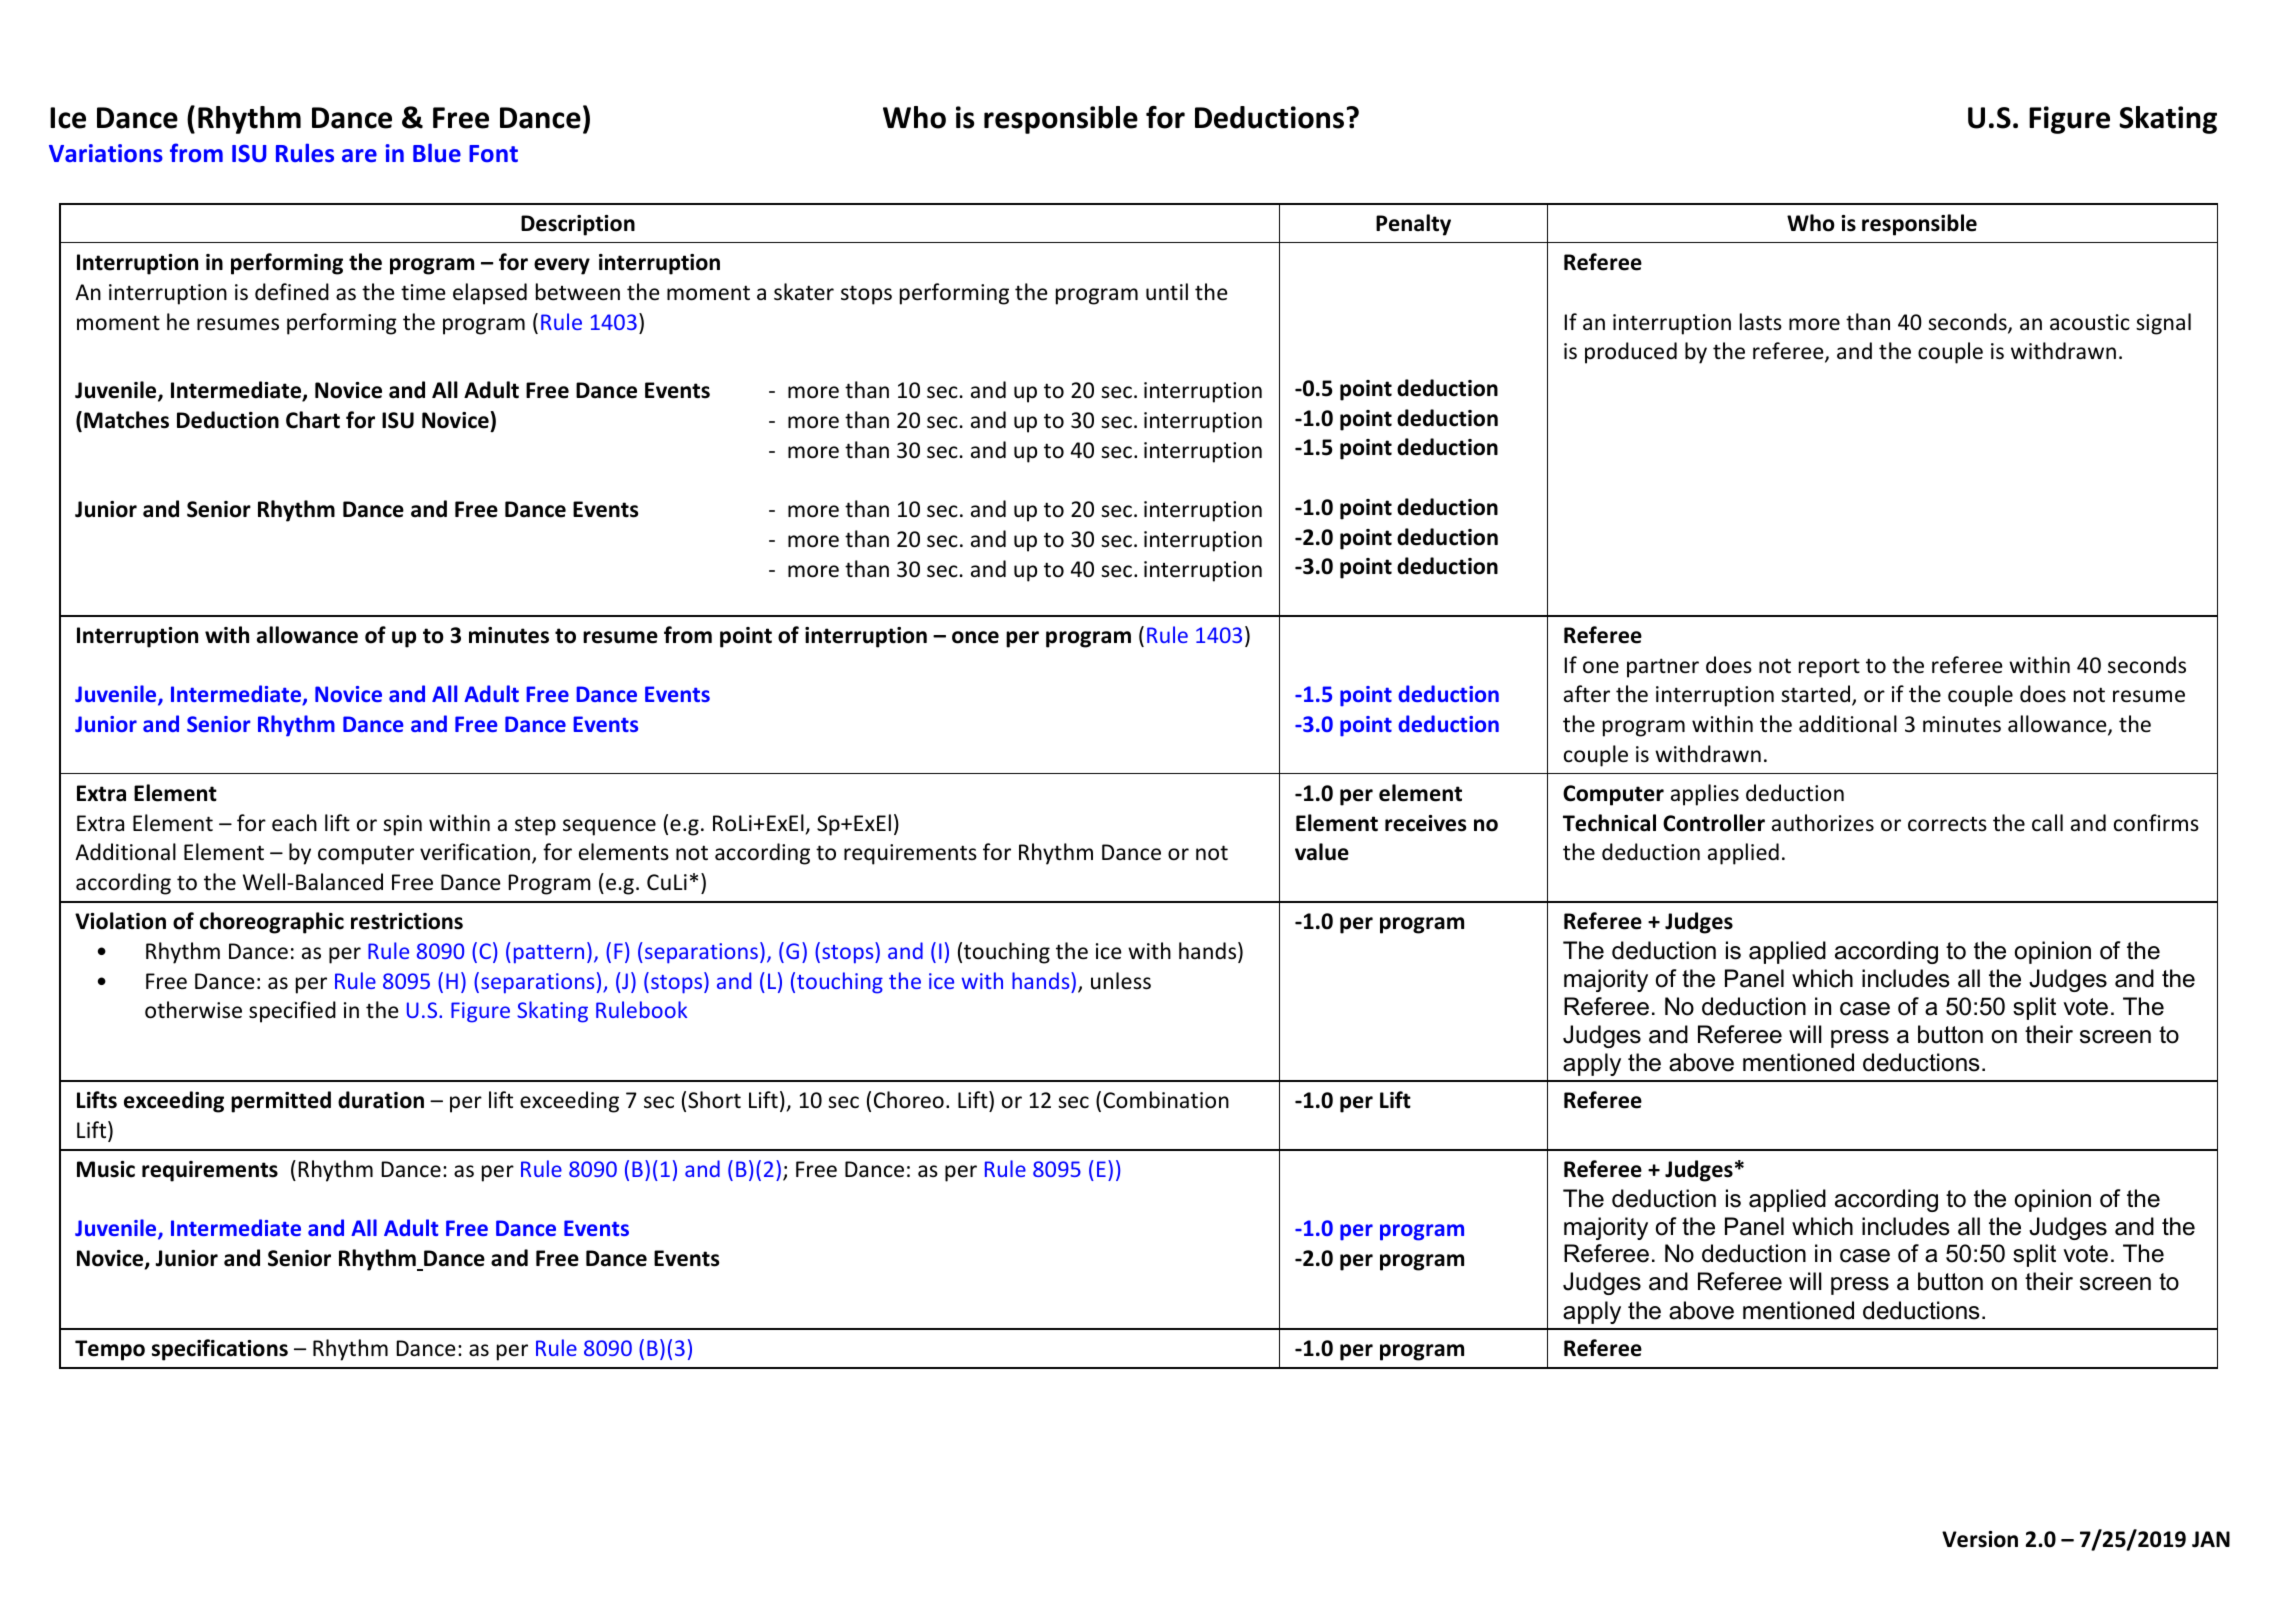 The height and width of the screenshot is (1613, 2280). Describe the element at coordinates (220, 1350) in the screenshot. I see `specifications` at that location.
